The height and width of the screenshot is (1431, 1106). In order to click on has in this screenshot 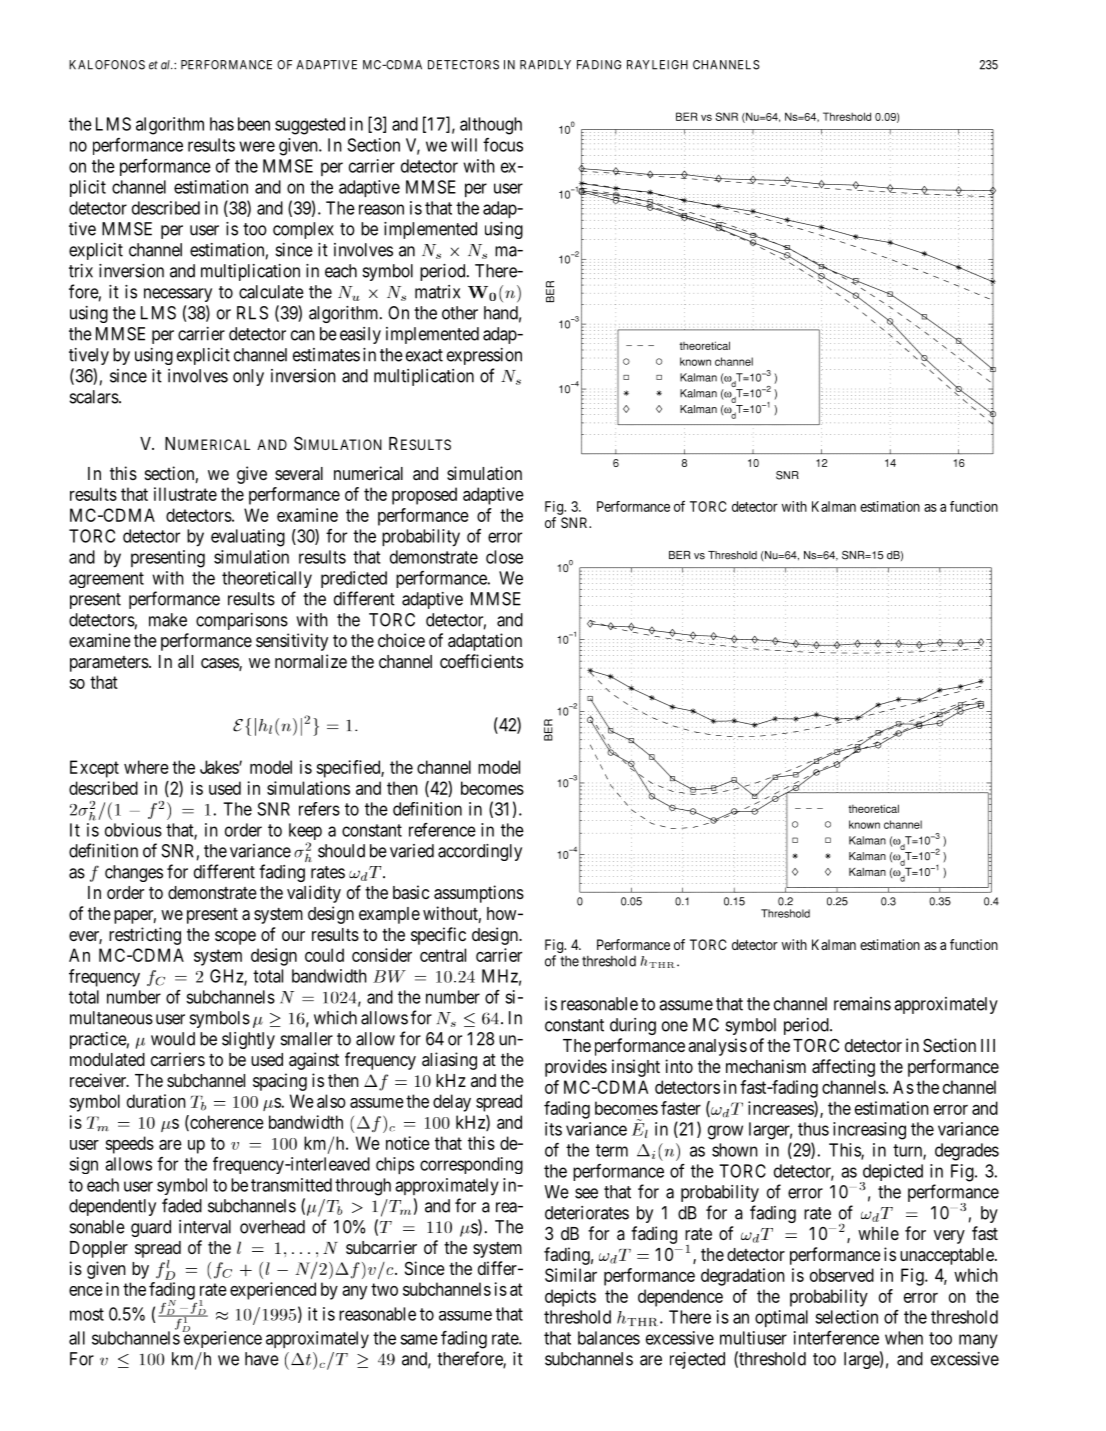, I will do `click(222, 124)`.
